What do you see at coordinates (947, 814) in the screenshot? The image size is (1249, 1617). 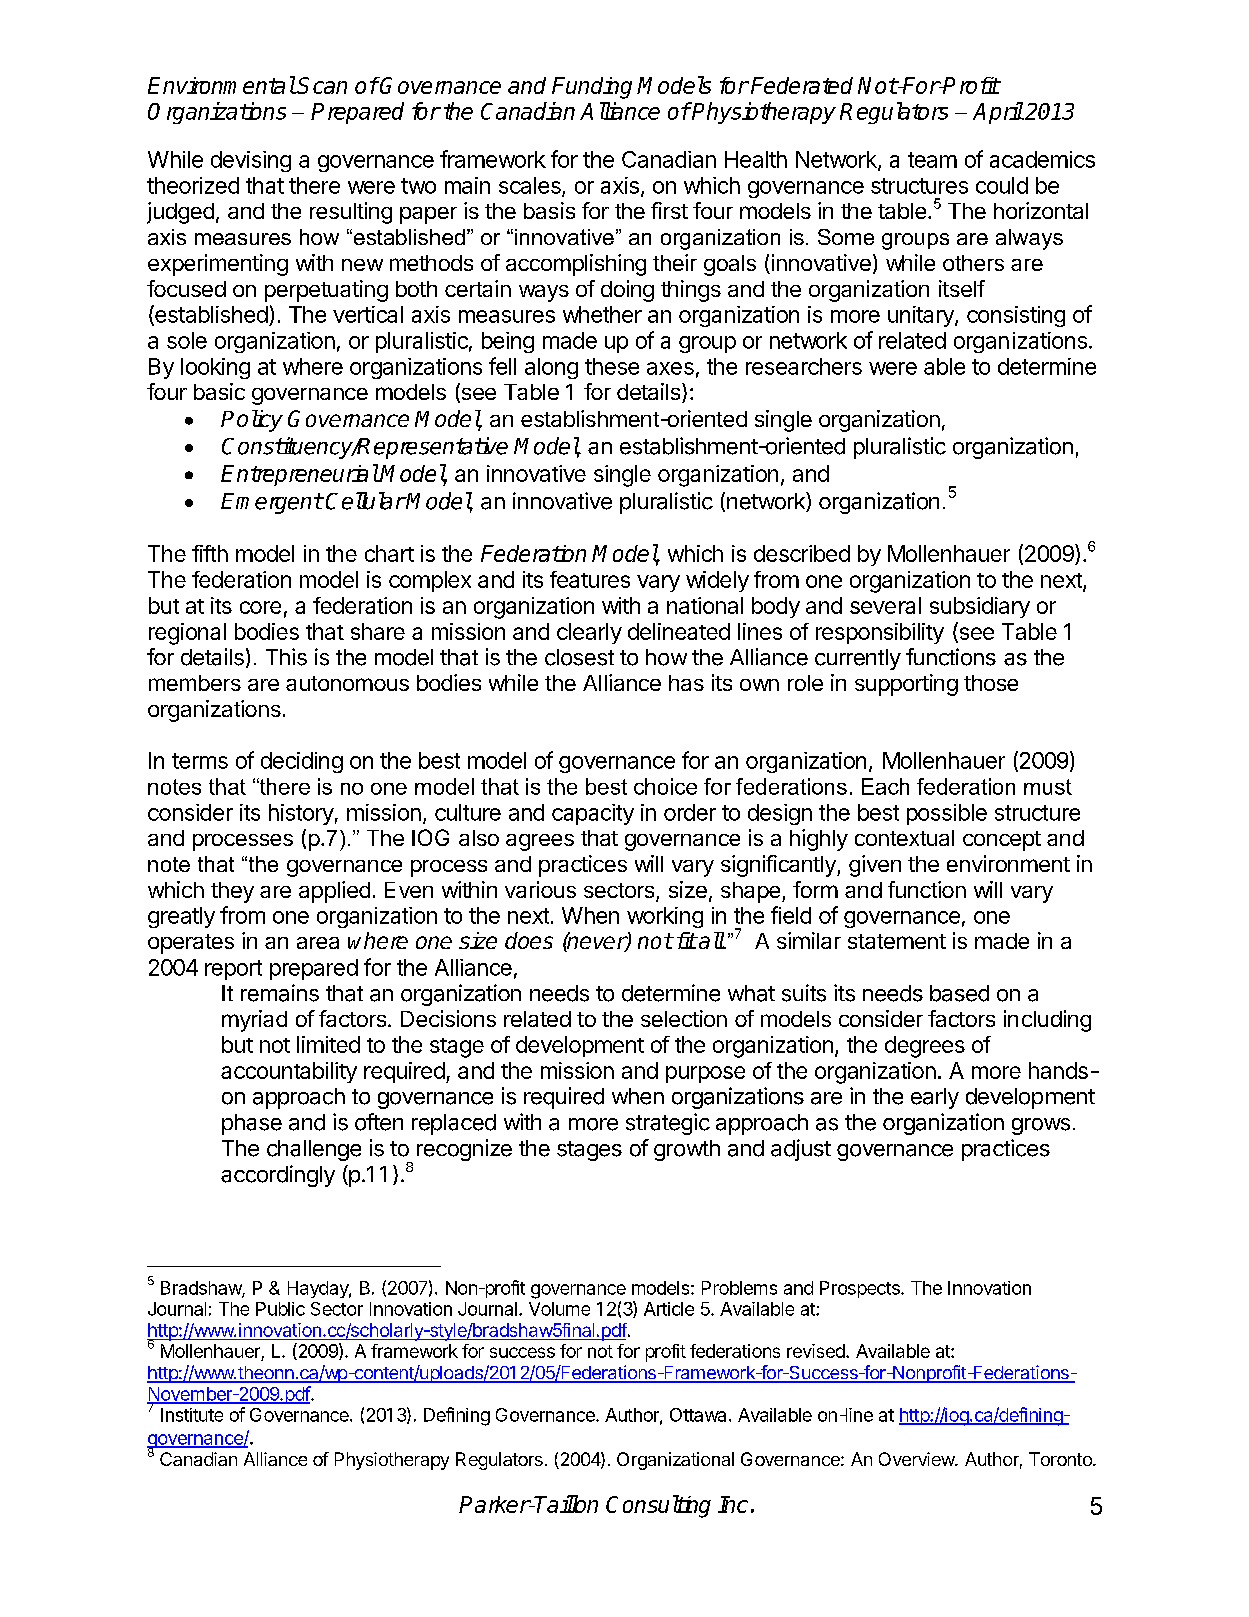 I see `possible` at bounding box center [947, 814].
